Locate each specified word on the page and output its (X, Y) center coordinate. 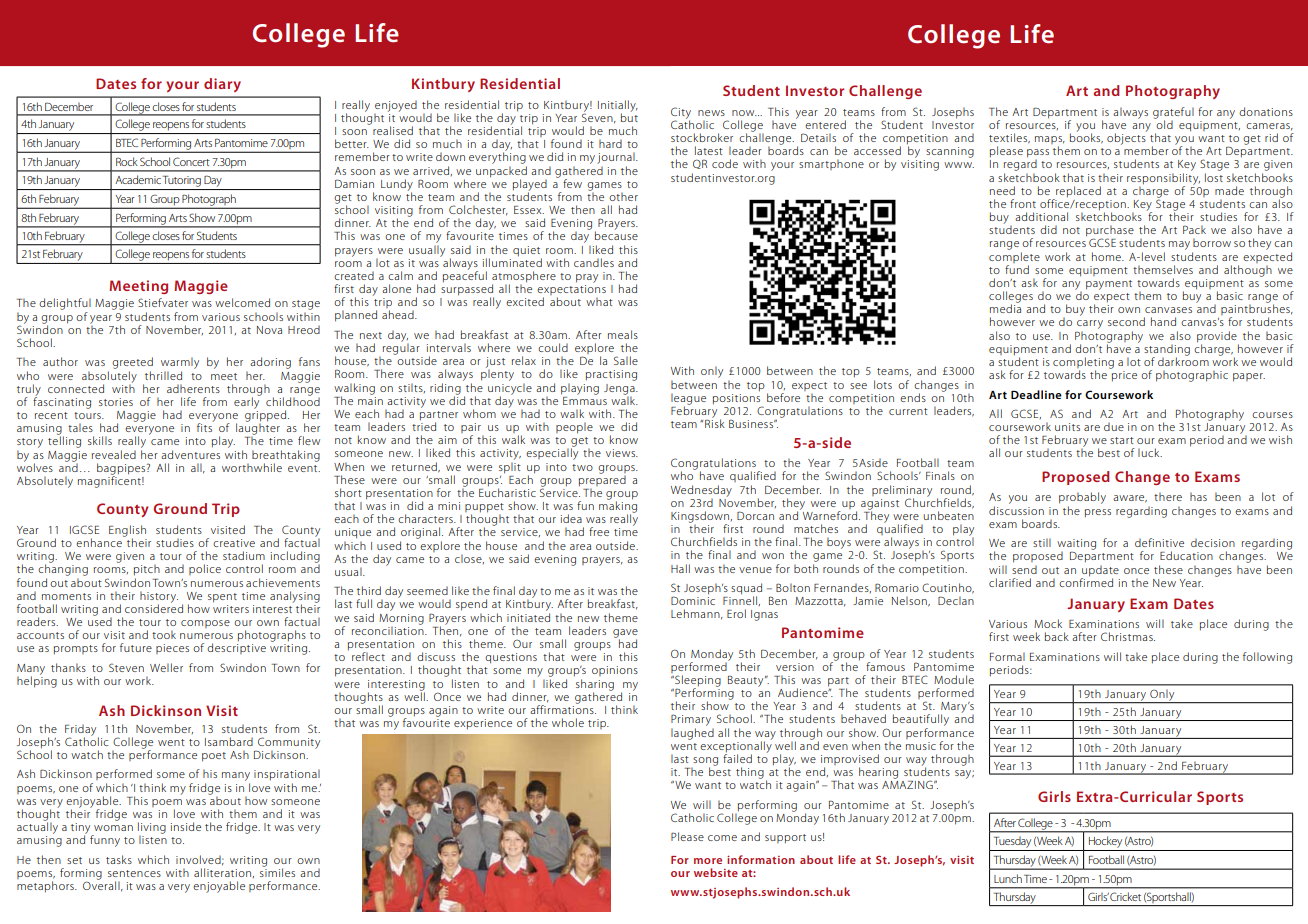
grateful (1173, 114)
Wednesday (701, 492)
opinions (615, 671)
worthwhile (252, 467)
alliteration (222, 872)
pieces (172, 649)
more (708, 861)
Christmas (1128, 636)
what (599, 301)
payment (1109, 285)
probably (1082, 499)
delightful (65, 304)
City (681, 114)
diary (222, 85)
